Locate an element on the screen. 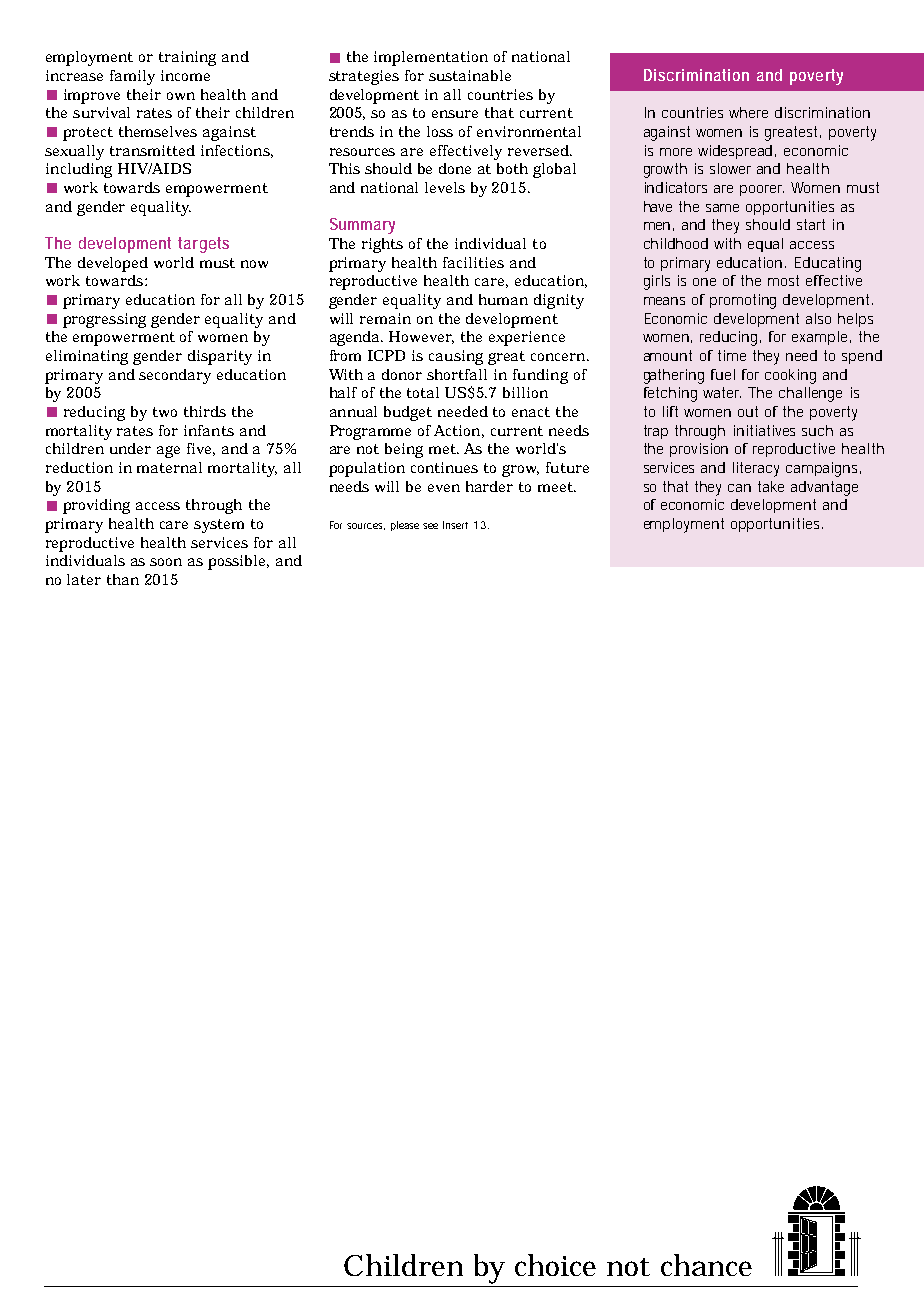 The width and height of the screenshot is (924, 1307). see is located at coordinates (430, 526).
